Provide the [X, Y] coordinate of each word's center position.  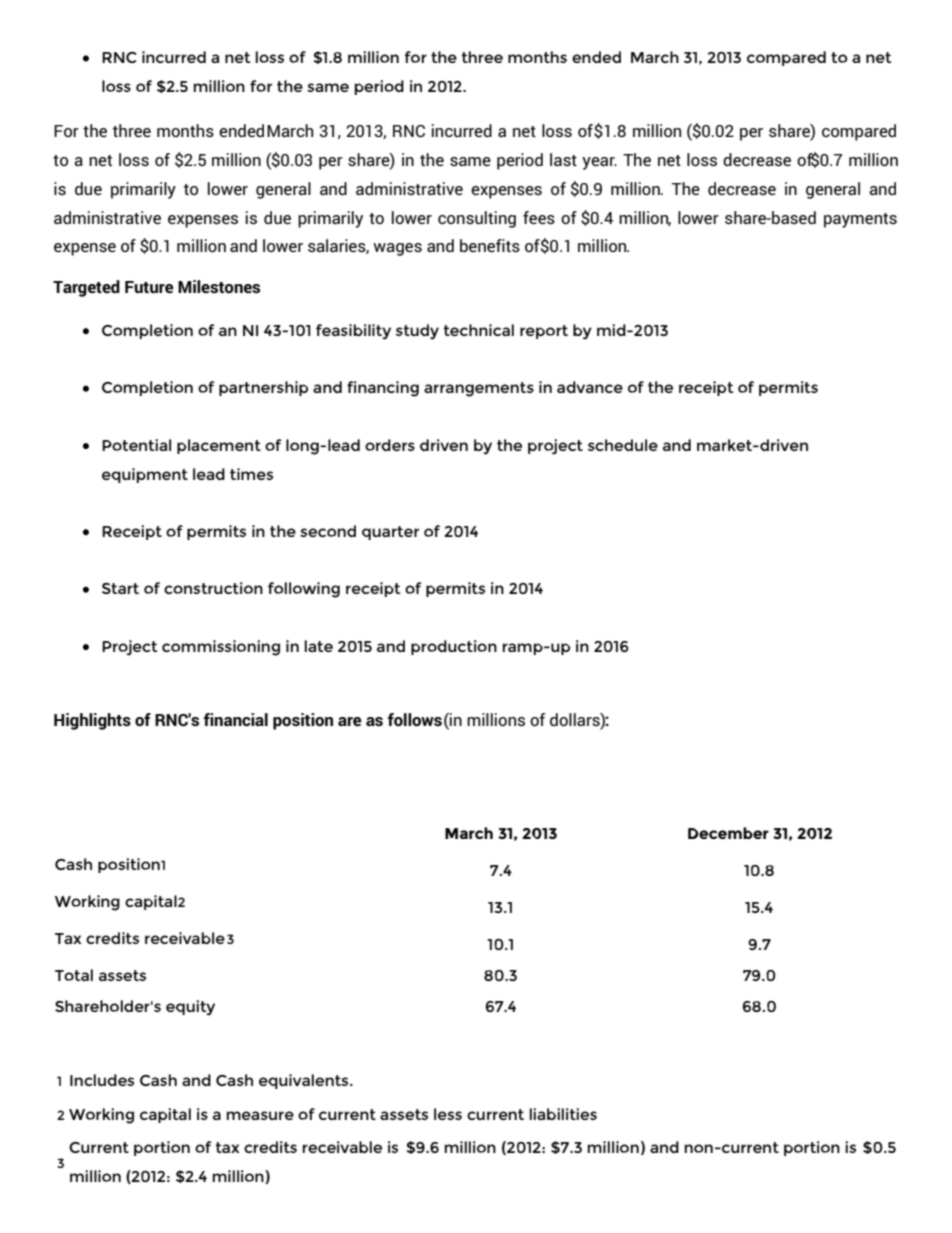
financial [235, 719]
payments [860, 220]
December [728, 833]
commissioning [221, 648]
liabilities [563, 1114]
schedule [623, 445]
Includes [102, 1080]
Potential [136, 445]
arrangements [479, 389]
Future [149, 287]
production [454, 647]
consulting [477, 219]
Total [74, 975]
